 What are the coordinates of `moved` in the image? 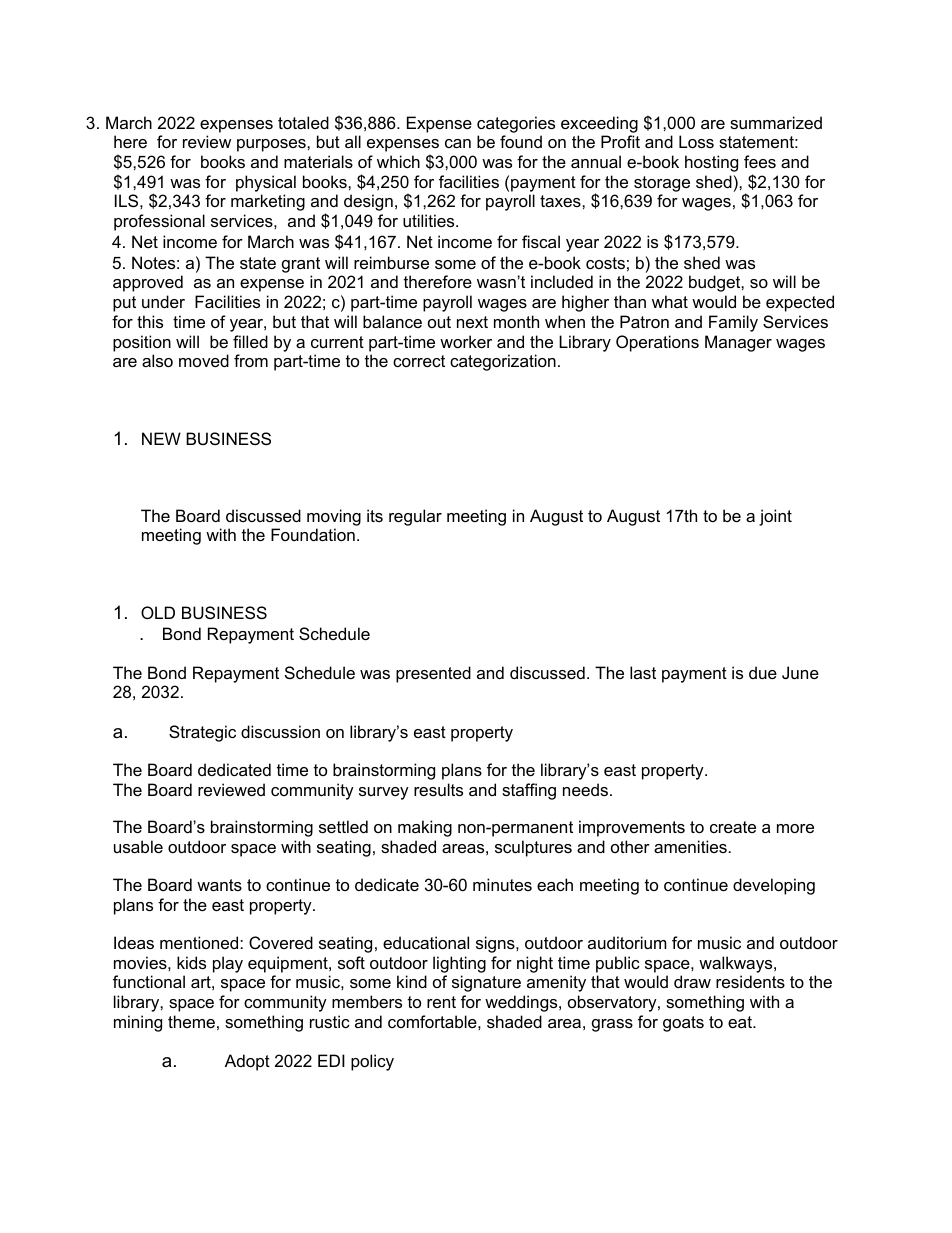 It's located at (204, 360).
